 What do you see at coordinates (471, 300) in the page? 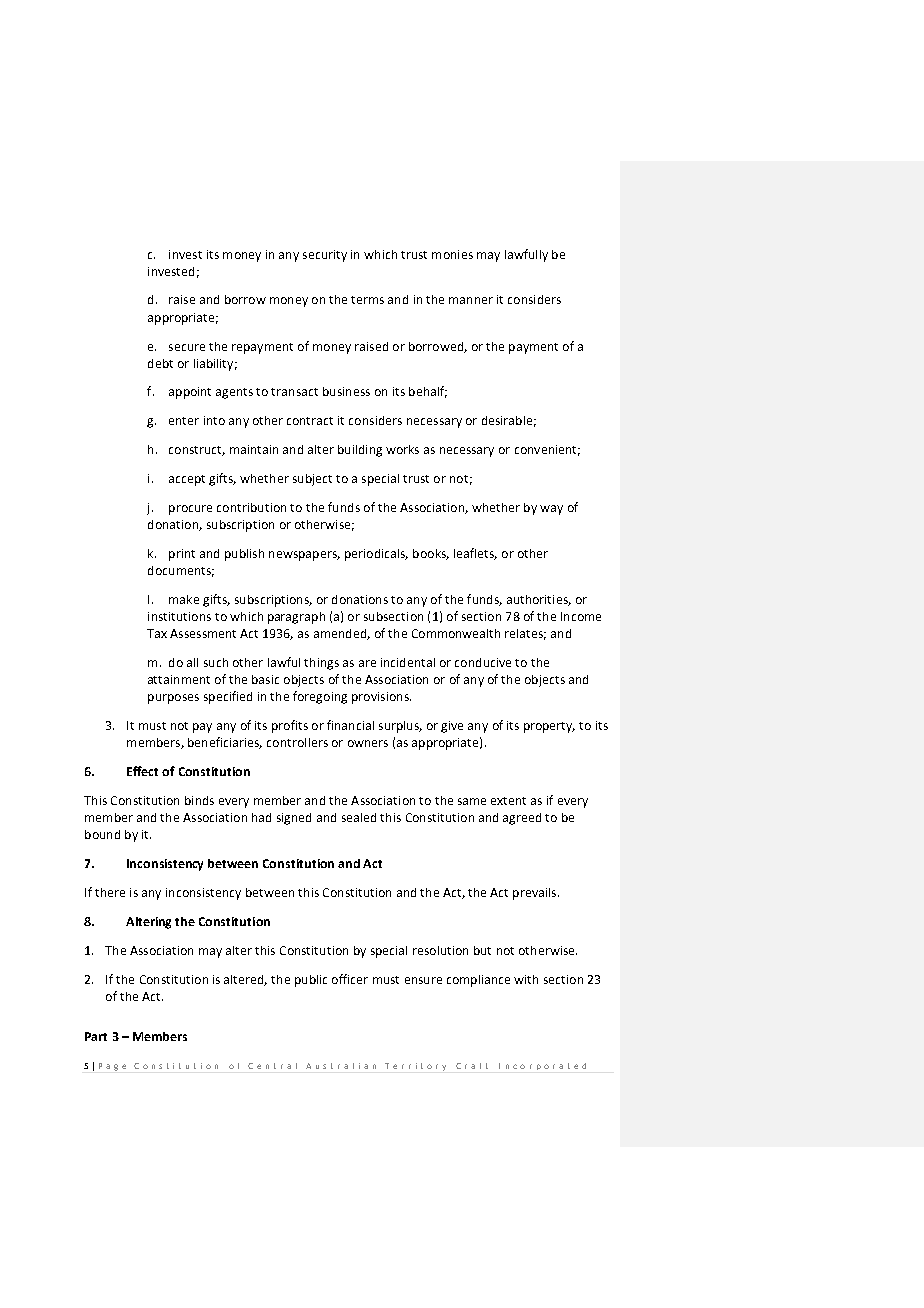
I see `manner` at bounding box center [471, 300].
